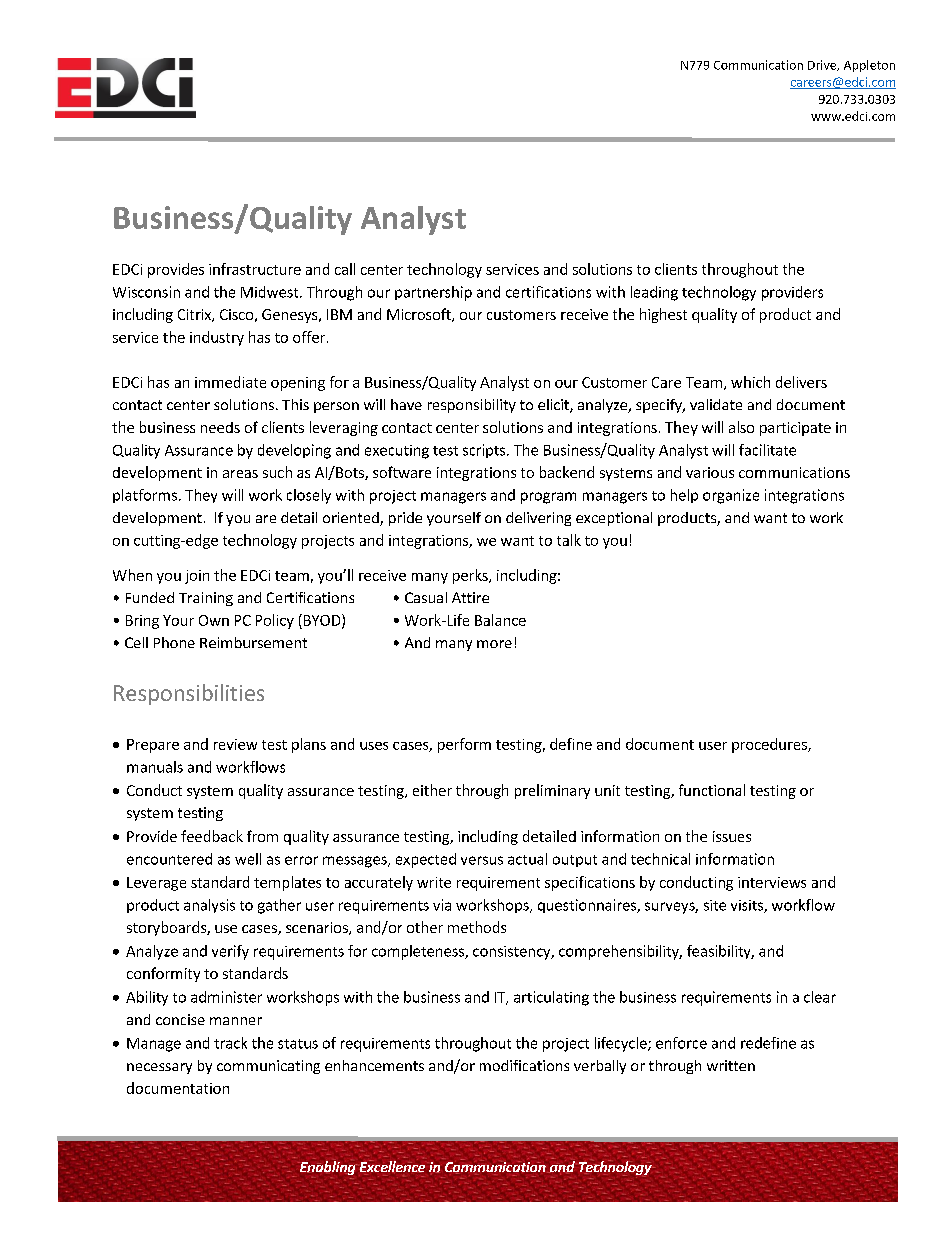 The image size is (952, 1233). I want to click on communicating, so click(268, 1067).
